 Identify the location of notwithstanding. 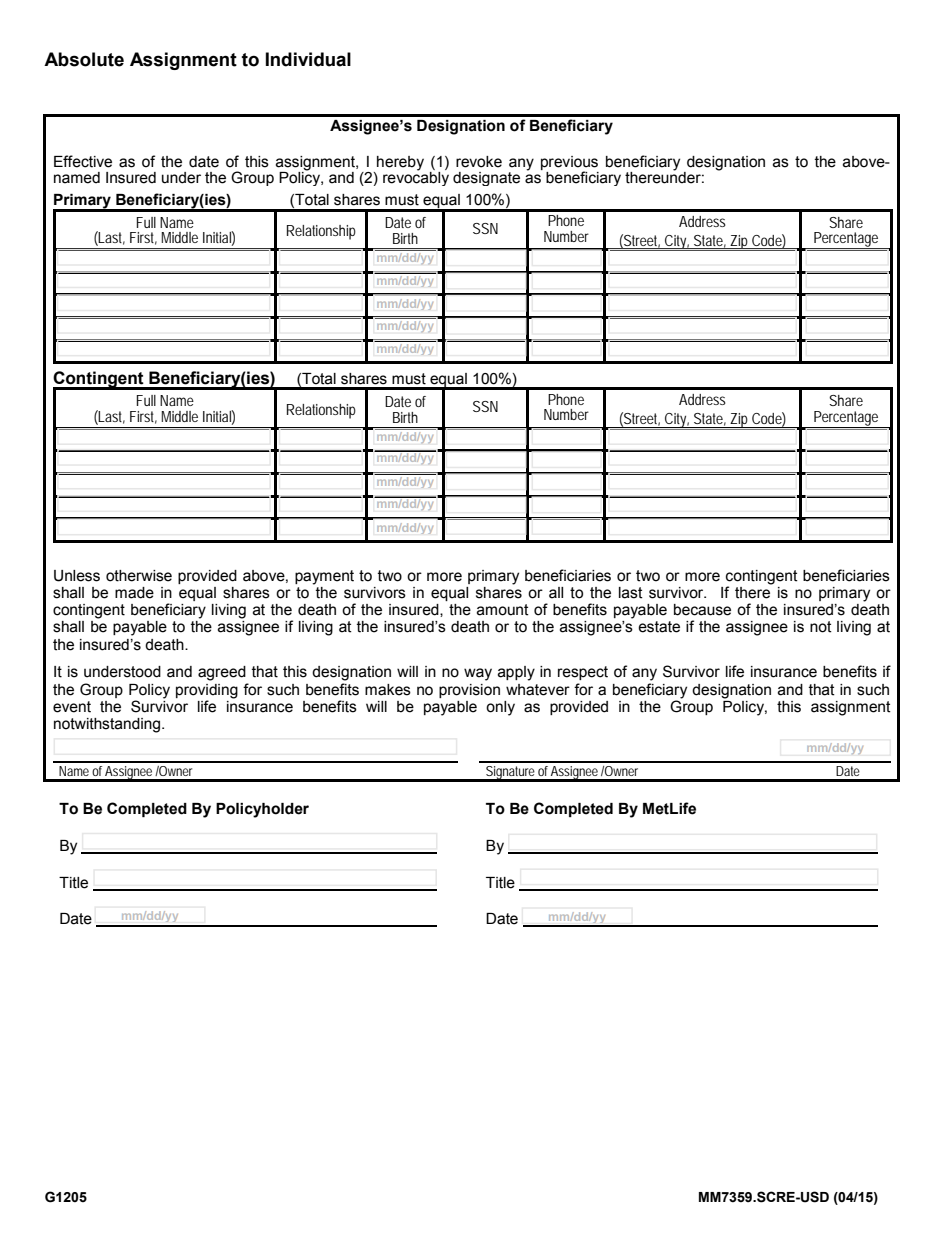
(108, 725).
